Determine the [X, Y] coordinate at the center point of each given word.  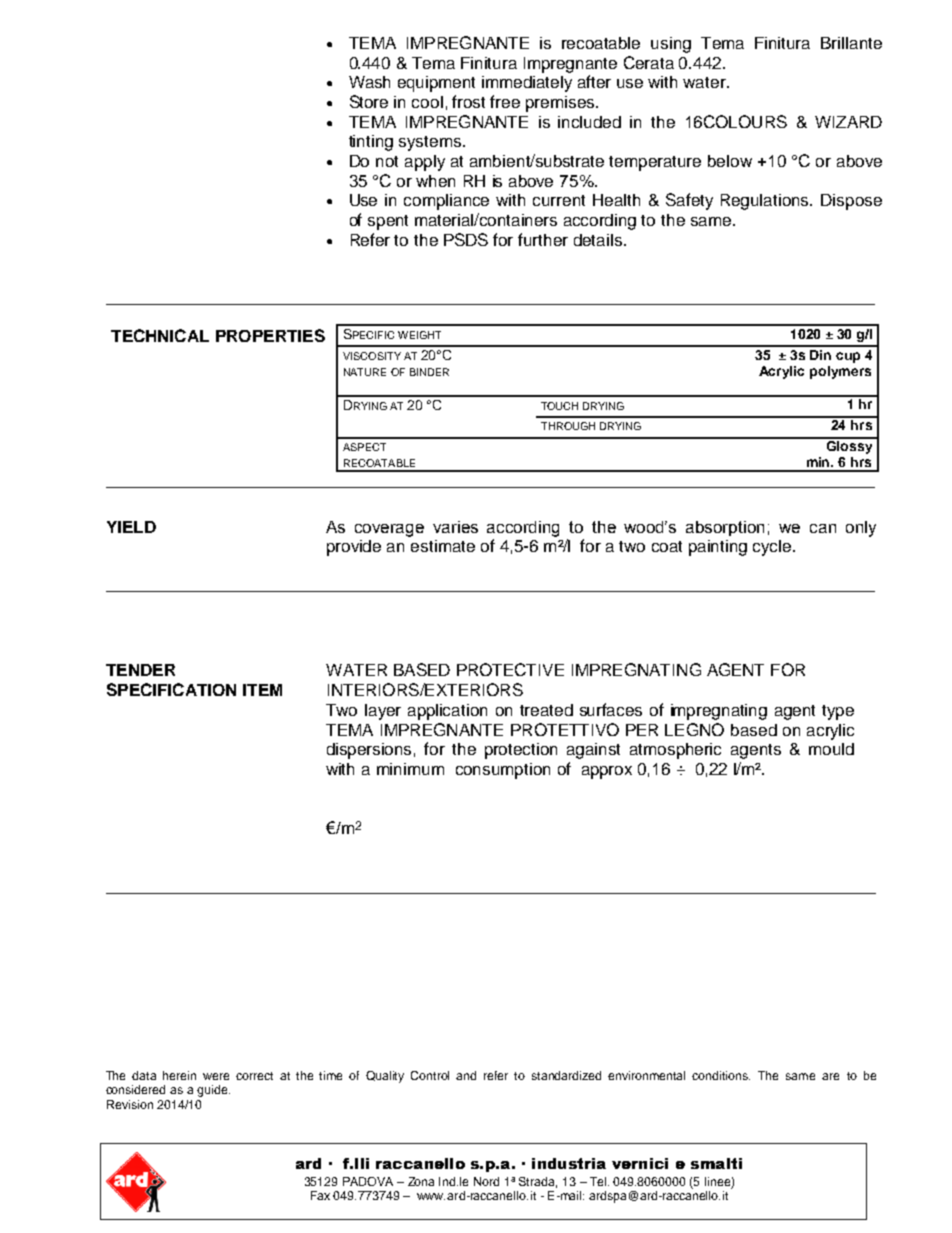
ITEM [262, 690]
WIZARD [848, 122]
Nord [486, 1181]
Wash [369, 82]
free [505, 101]
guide [213, 1091]
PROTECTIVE [510, 669]
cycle [773, 548]
